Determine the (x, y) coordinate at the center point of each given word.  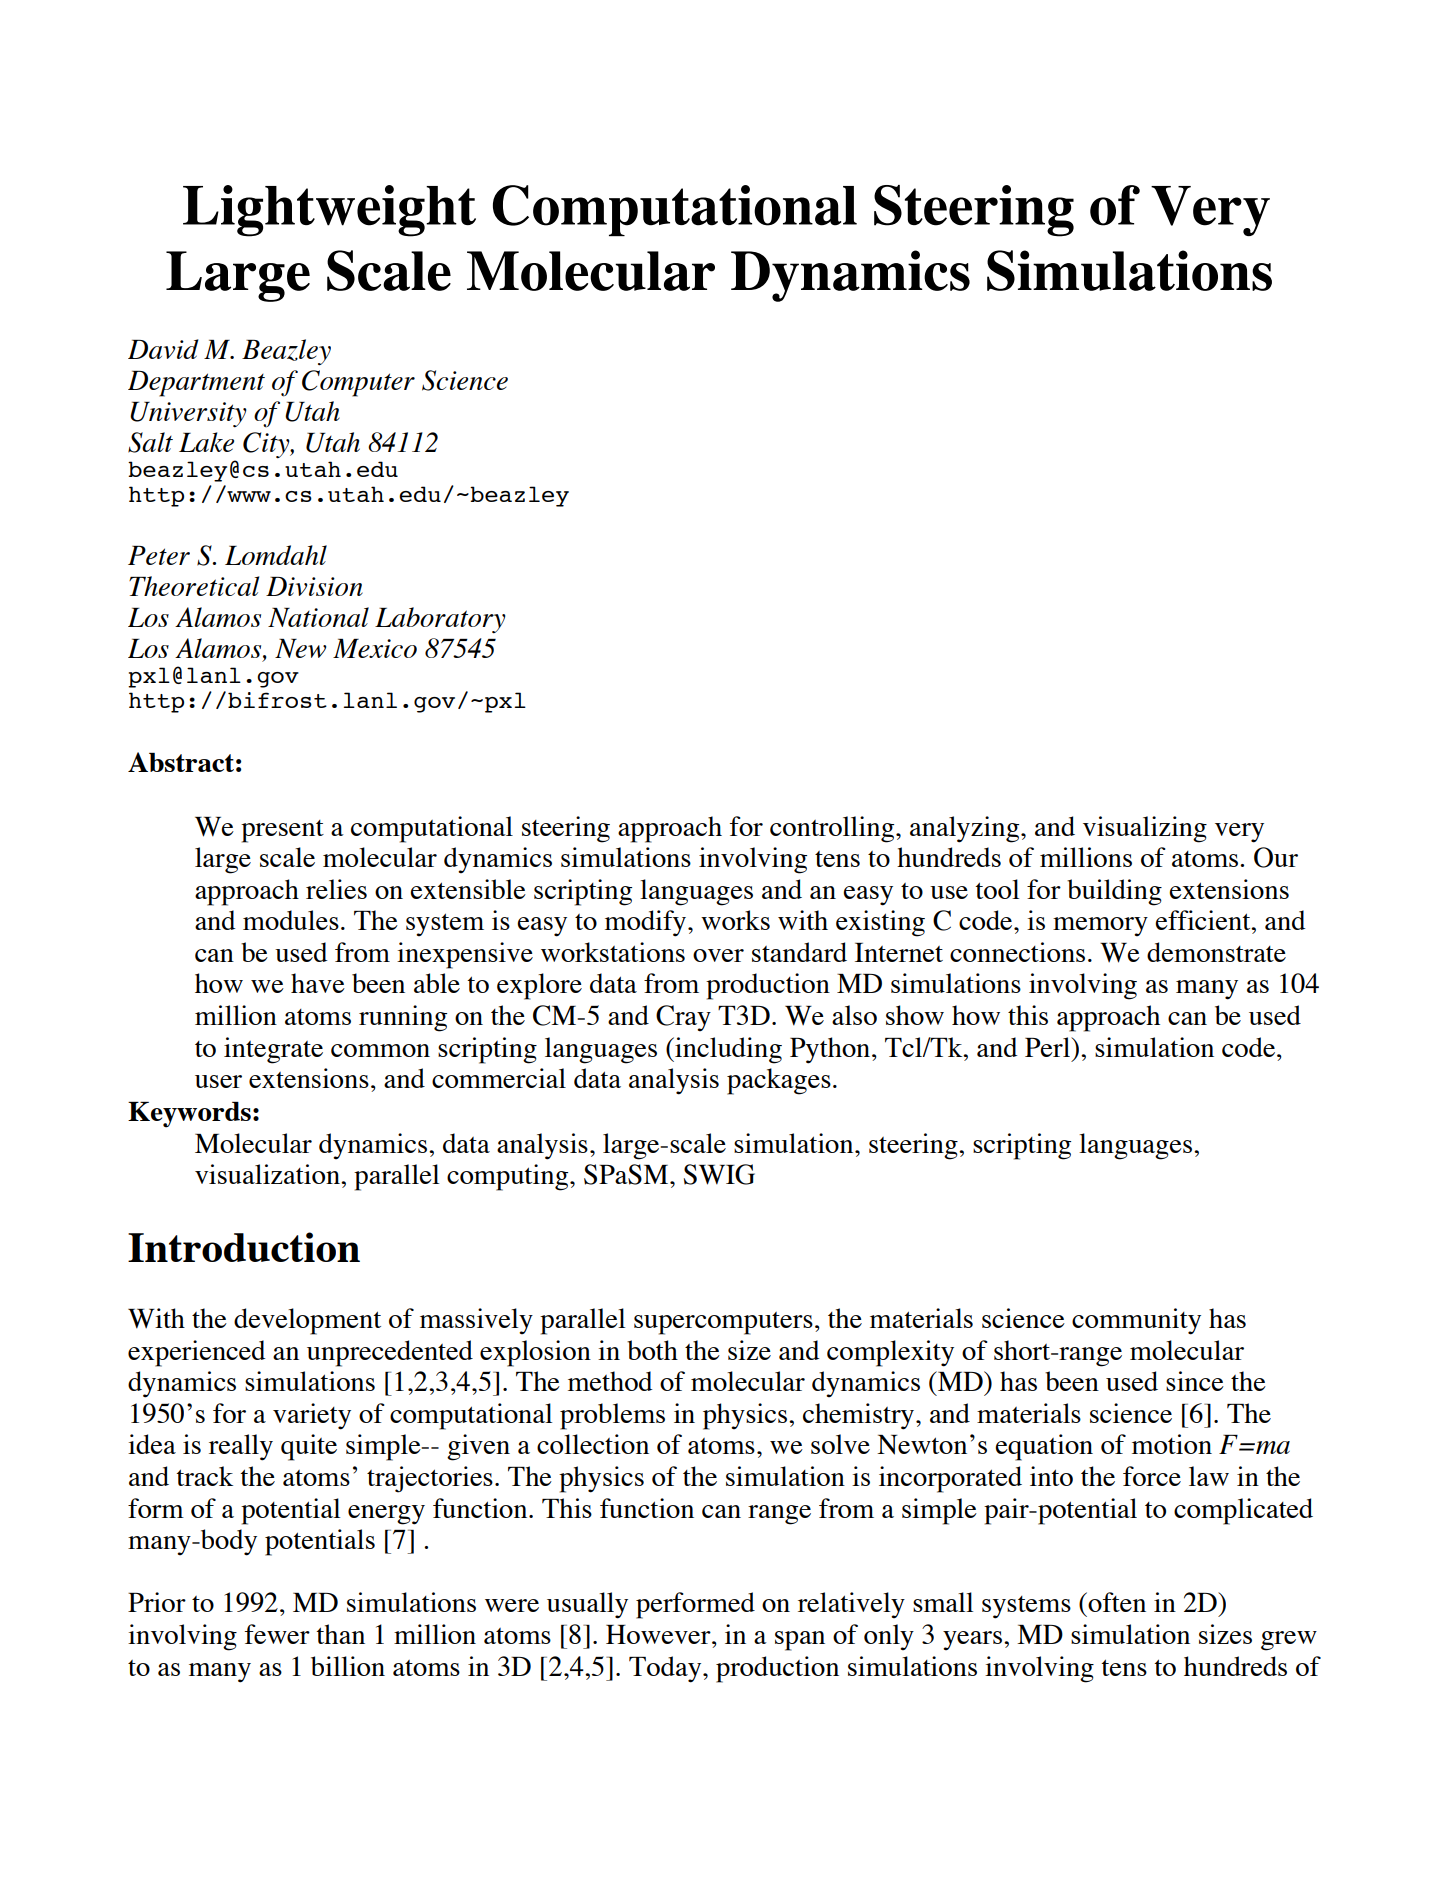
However (659, 1634)
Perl (1049, 1047)
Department (196, 384)
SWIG (719, 1174)
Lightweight (329, 211)
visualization (268, 1174)
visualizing (1145, 829)
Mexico (375, 648)
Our (1276, 857)
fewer (277, 1634)
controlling (833, 829)
